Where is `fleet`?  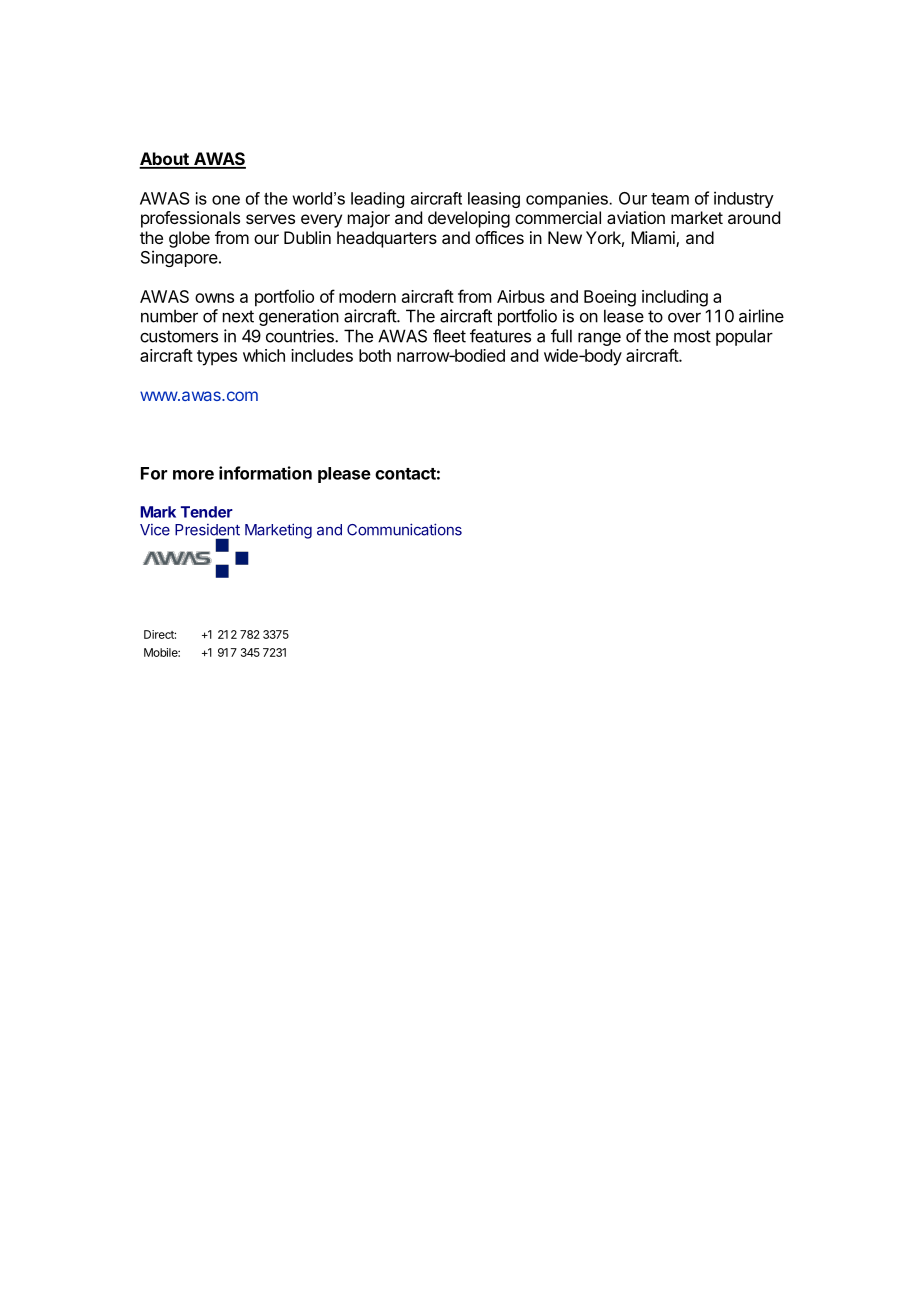
fleet is located at coordinates (449, 336).
